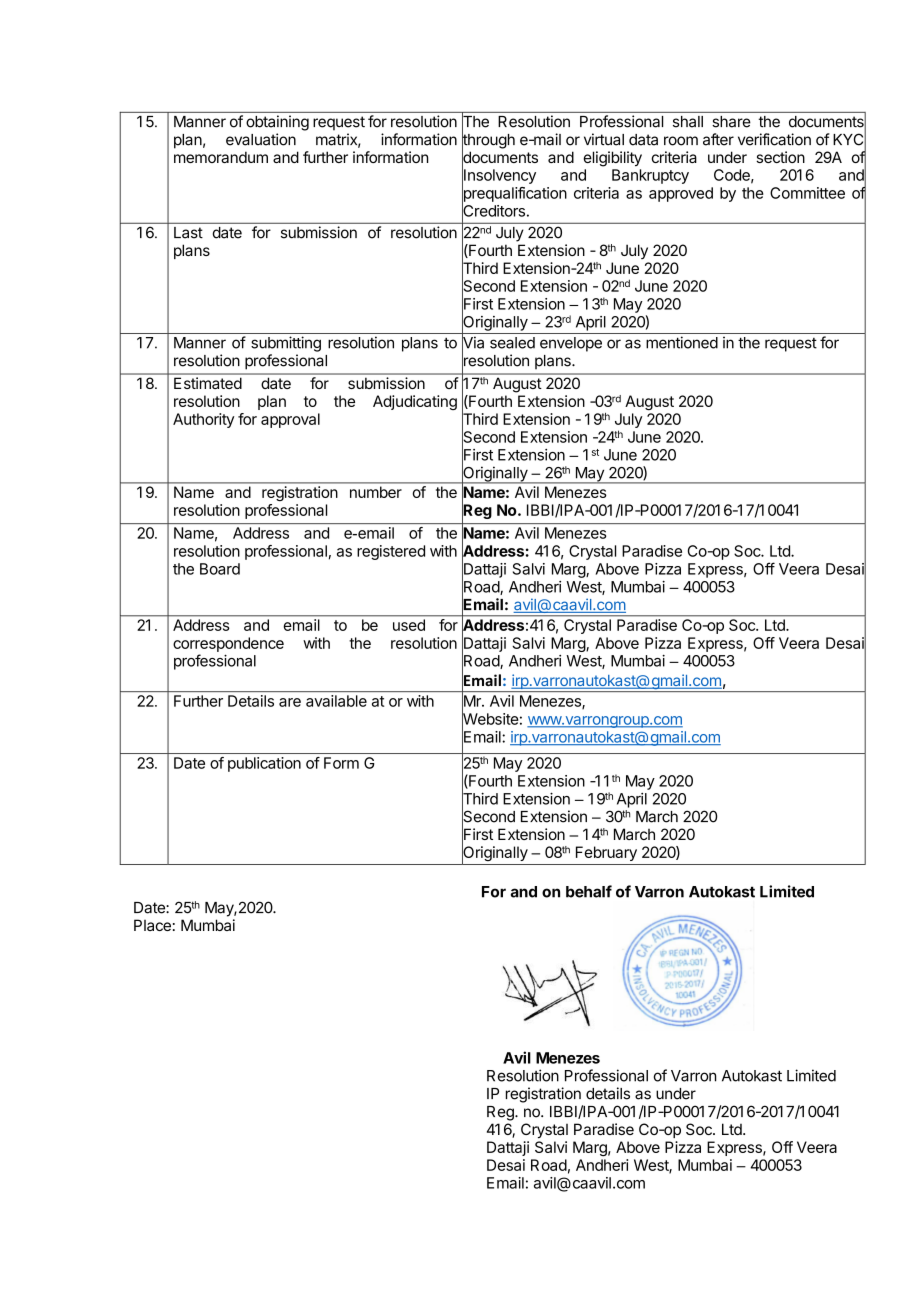 Image resolution: width=924 pixels, height=1308 pixels. Describe the element at coordinates (152, 925) in the image. I see `Place` at that location.
